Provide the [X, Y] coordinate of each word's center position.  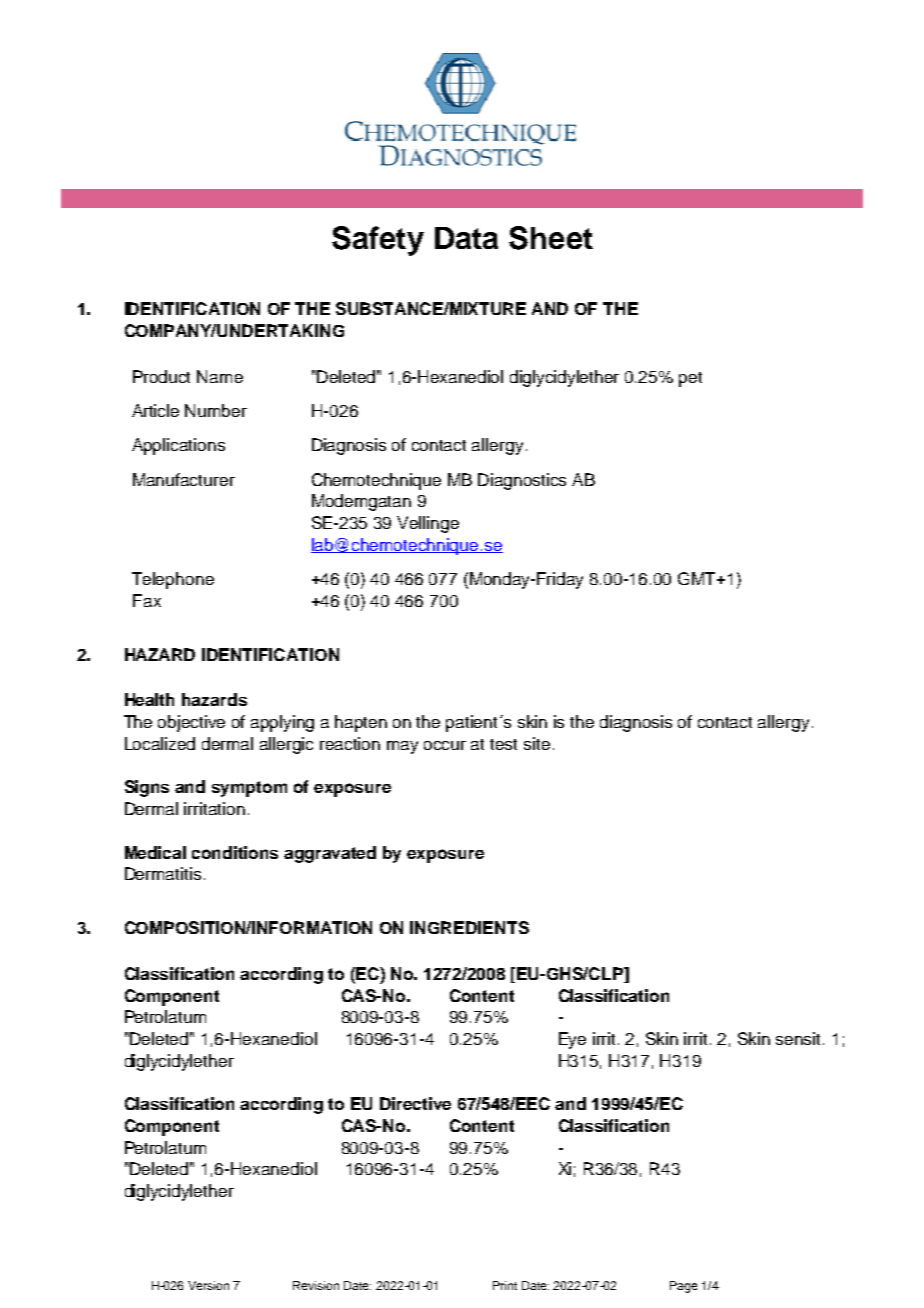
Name [220, 376]
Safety [378, 241]
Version [208, 1285]
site [537, 743]
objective [191, 723]
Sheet [551, 238]
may [402, 747]
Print [505, 1285]
